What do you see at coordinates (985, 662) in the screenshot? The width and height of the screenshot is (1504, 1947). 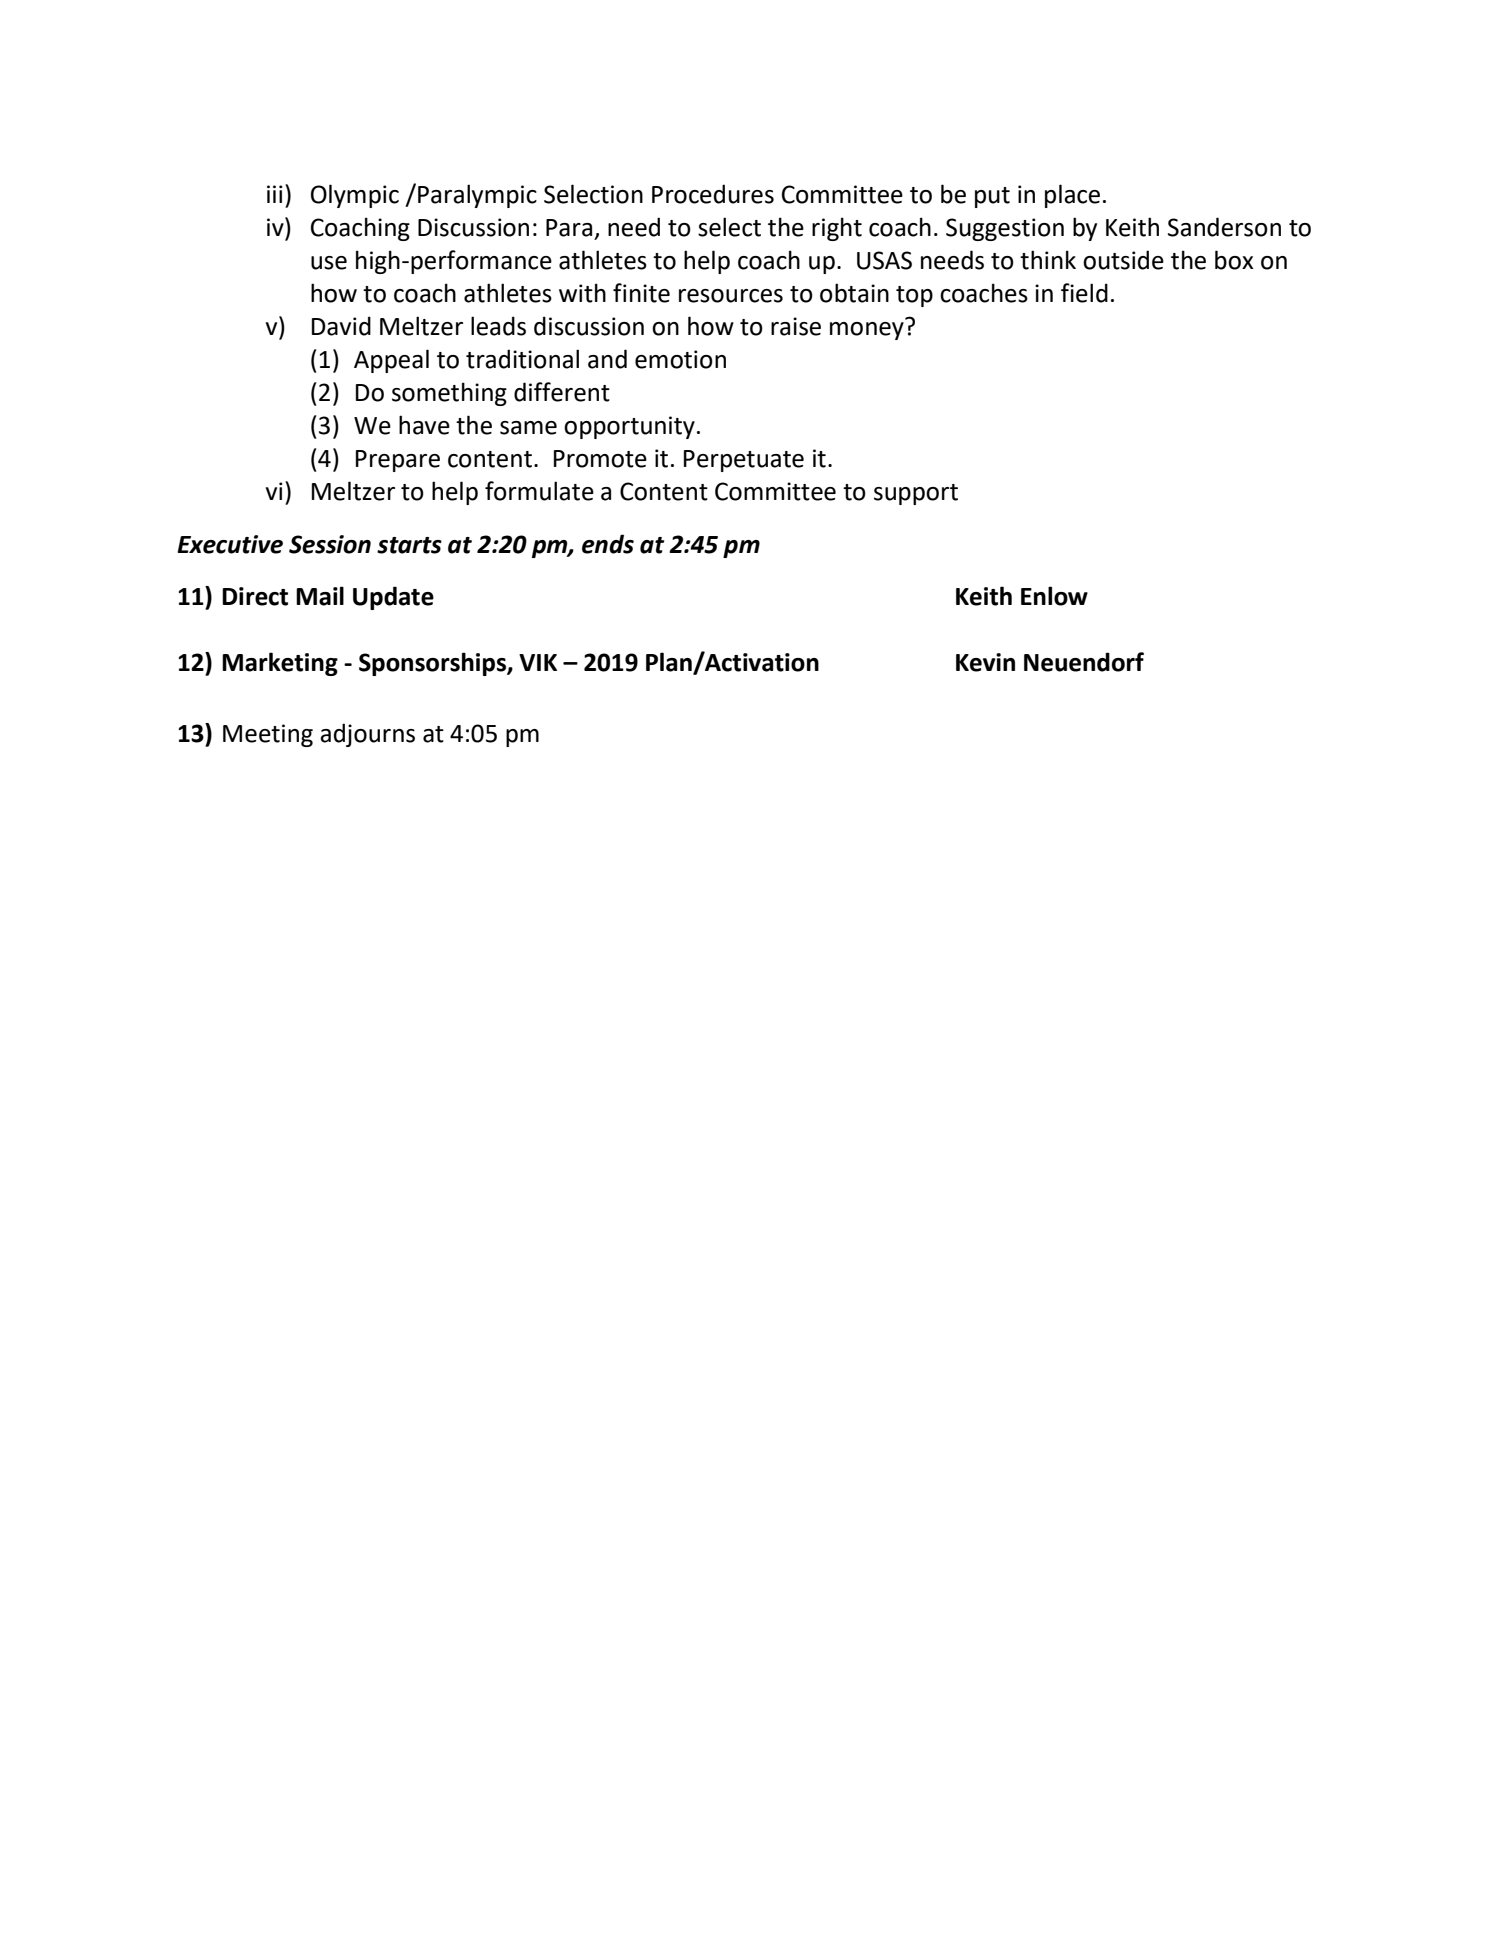 I see `Kevin` at bounding box center [985, 662].
